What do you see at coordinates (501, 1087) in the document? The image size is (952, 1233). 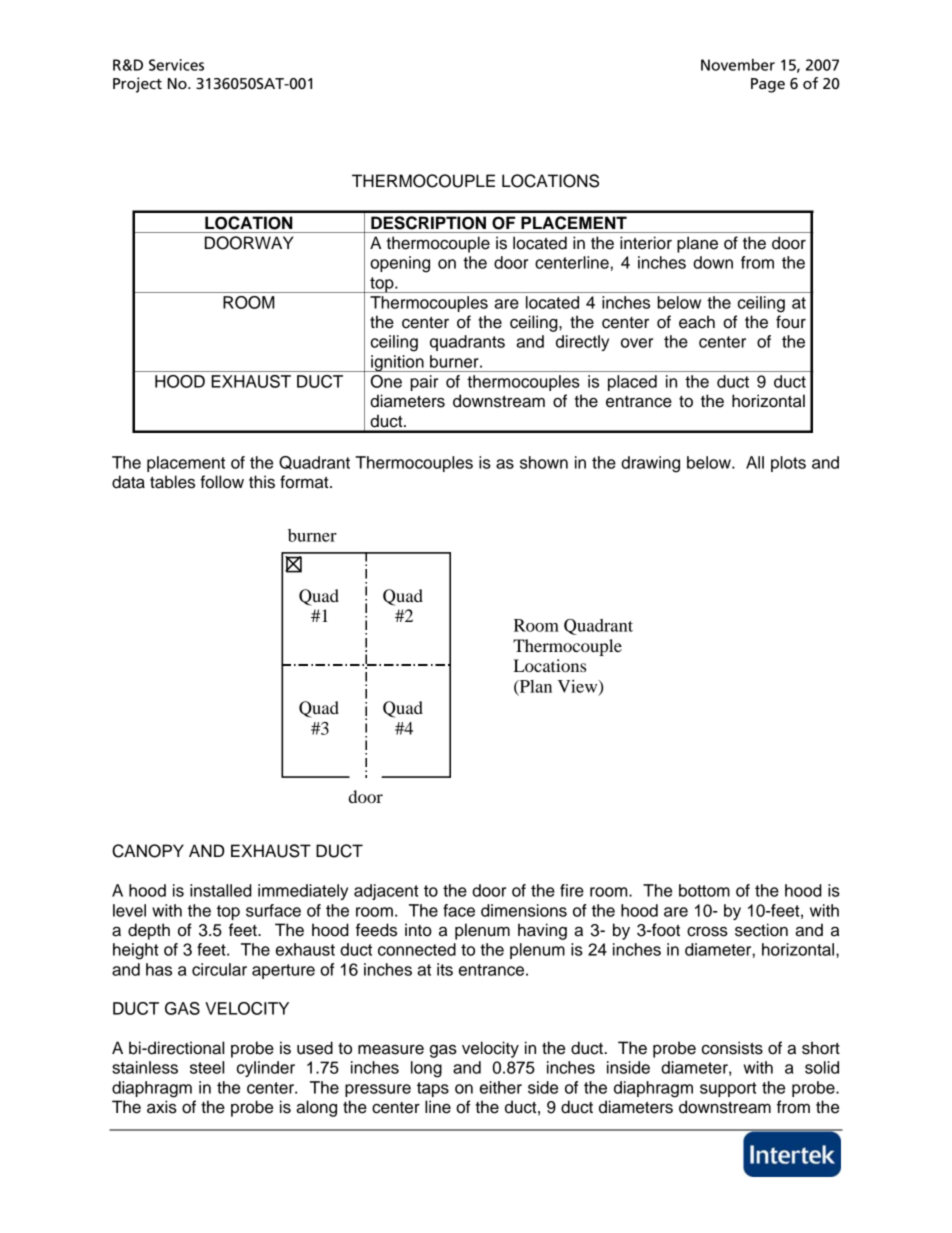 I see `either` at bounding box center [501, 1087].
